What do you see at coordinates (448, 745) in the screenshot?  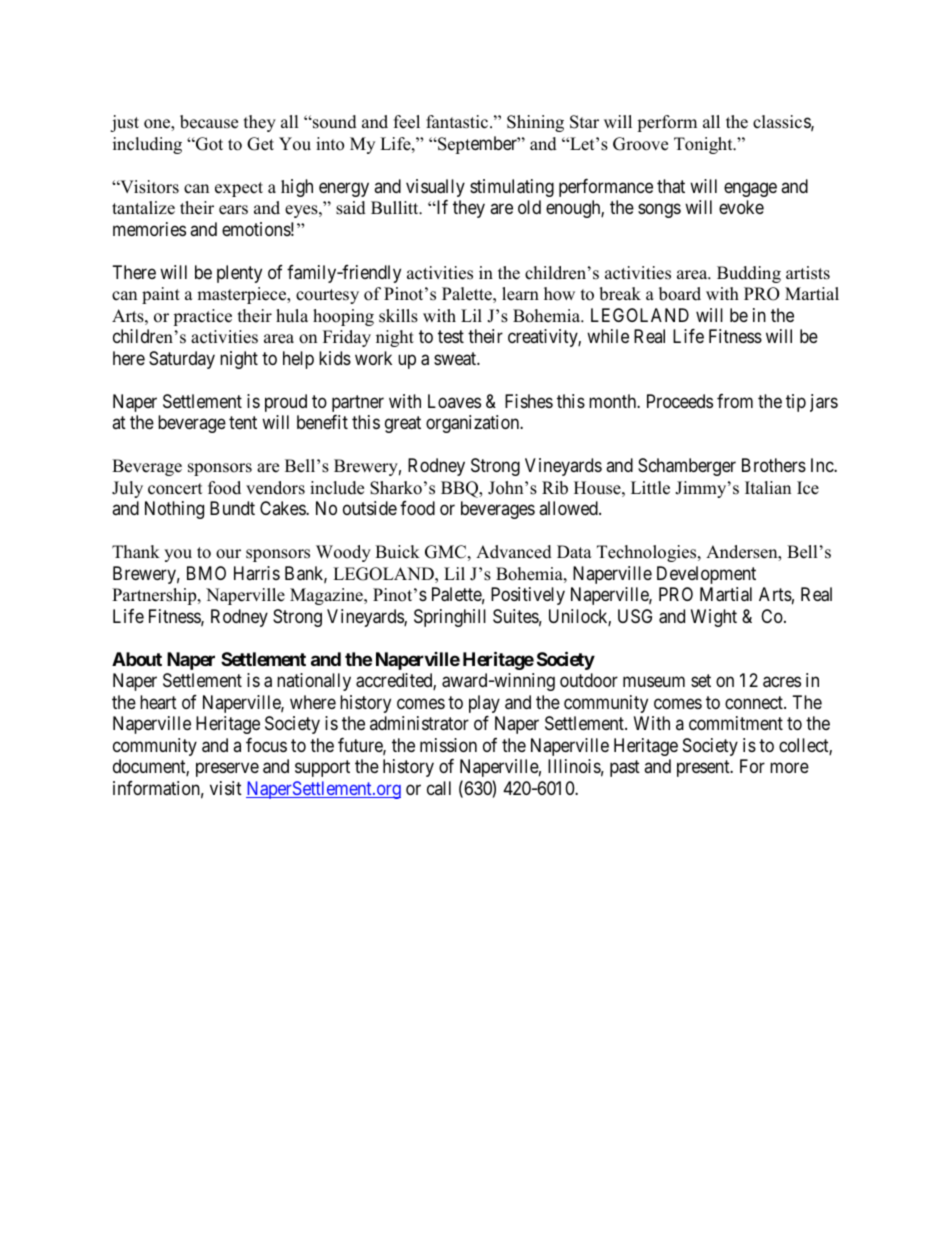 I see `mission` at bounding box center [448, 745].
